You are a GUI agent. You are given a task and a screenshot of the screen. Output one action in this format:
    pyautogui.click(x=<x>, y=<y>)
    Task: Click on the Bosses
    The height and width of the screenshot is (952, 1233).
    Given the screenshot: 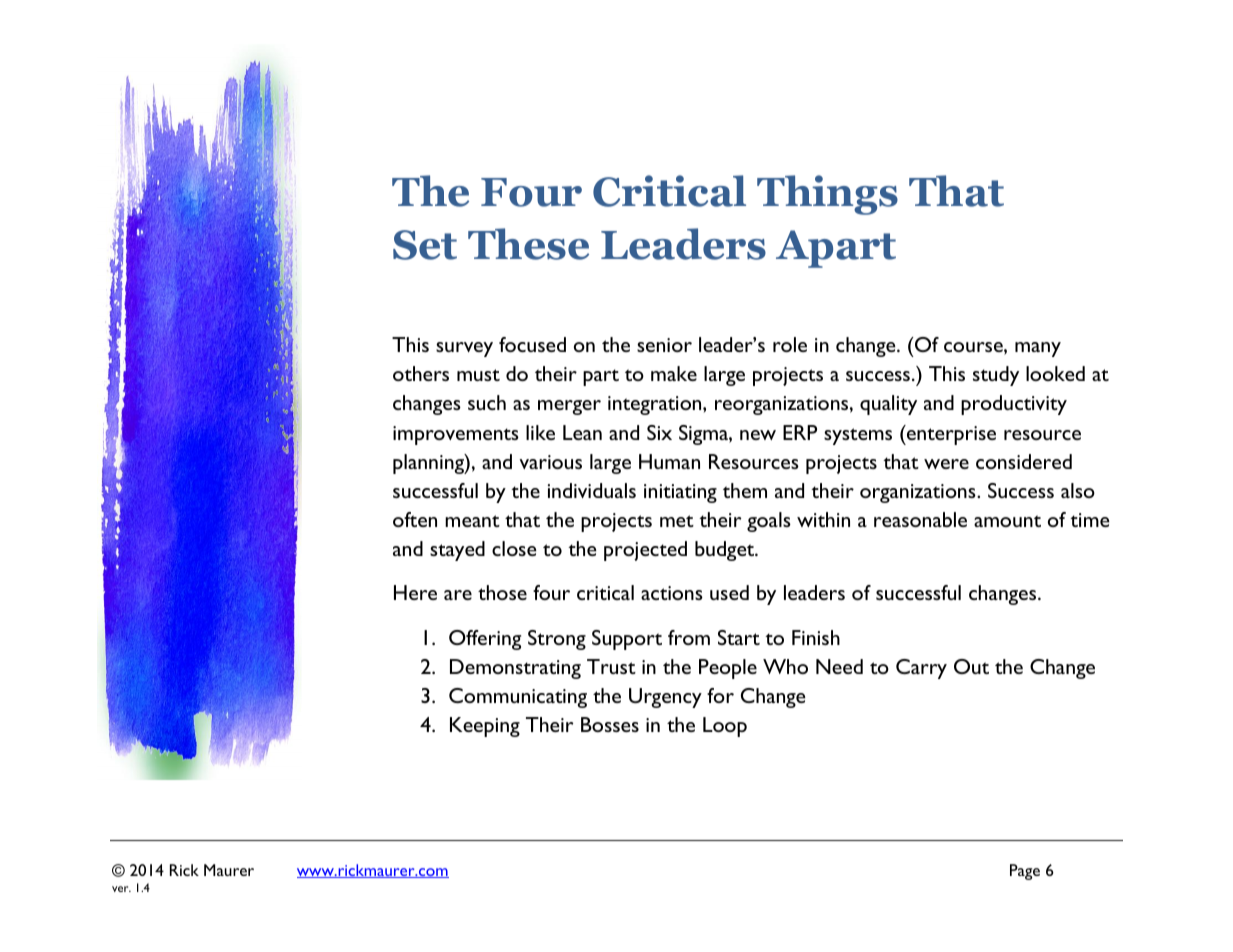 What is the action you would take?
    pyautogui.click(x=610, y=724)
